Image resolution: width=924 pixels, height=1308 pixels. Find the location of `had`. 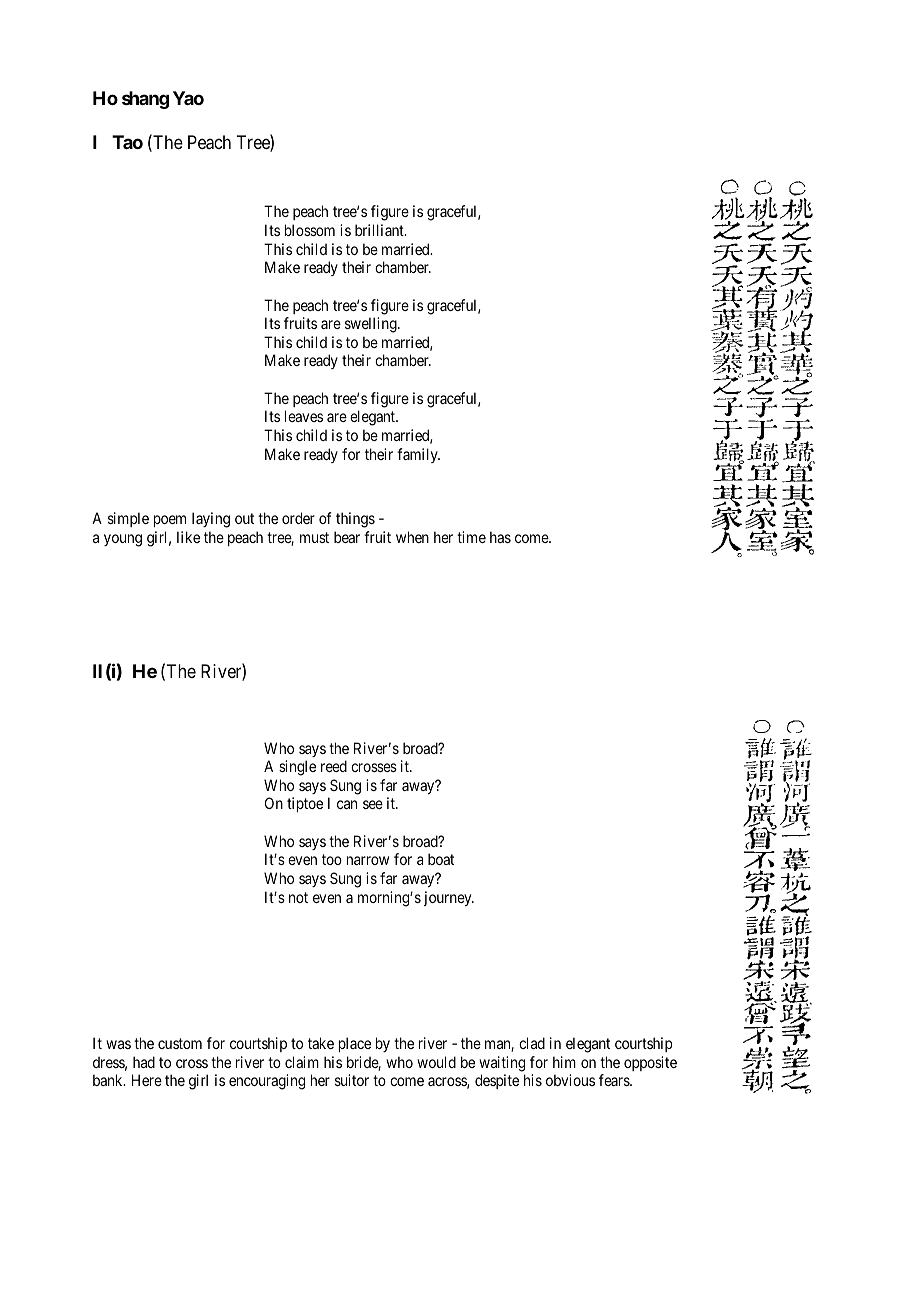

had is located at coordinates (144, 1062).
